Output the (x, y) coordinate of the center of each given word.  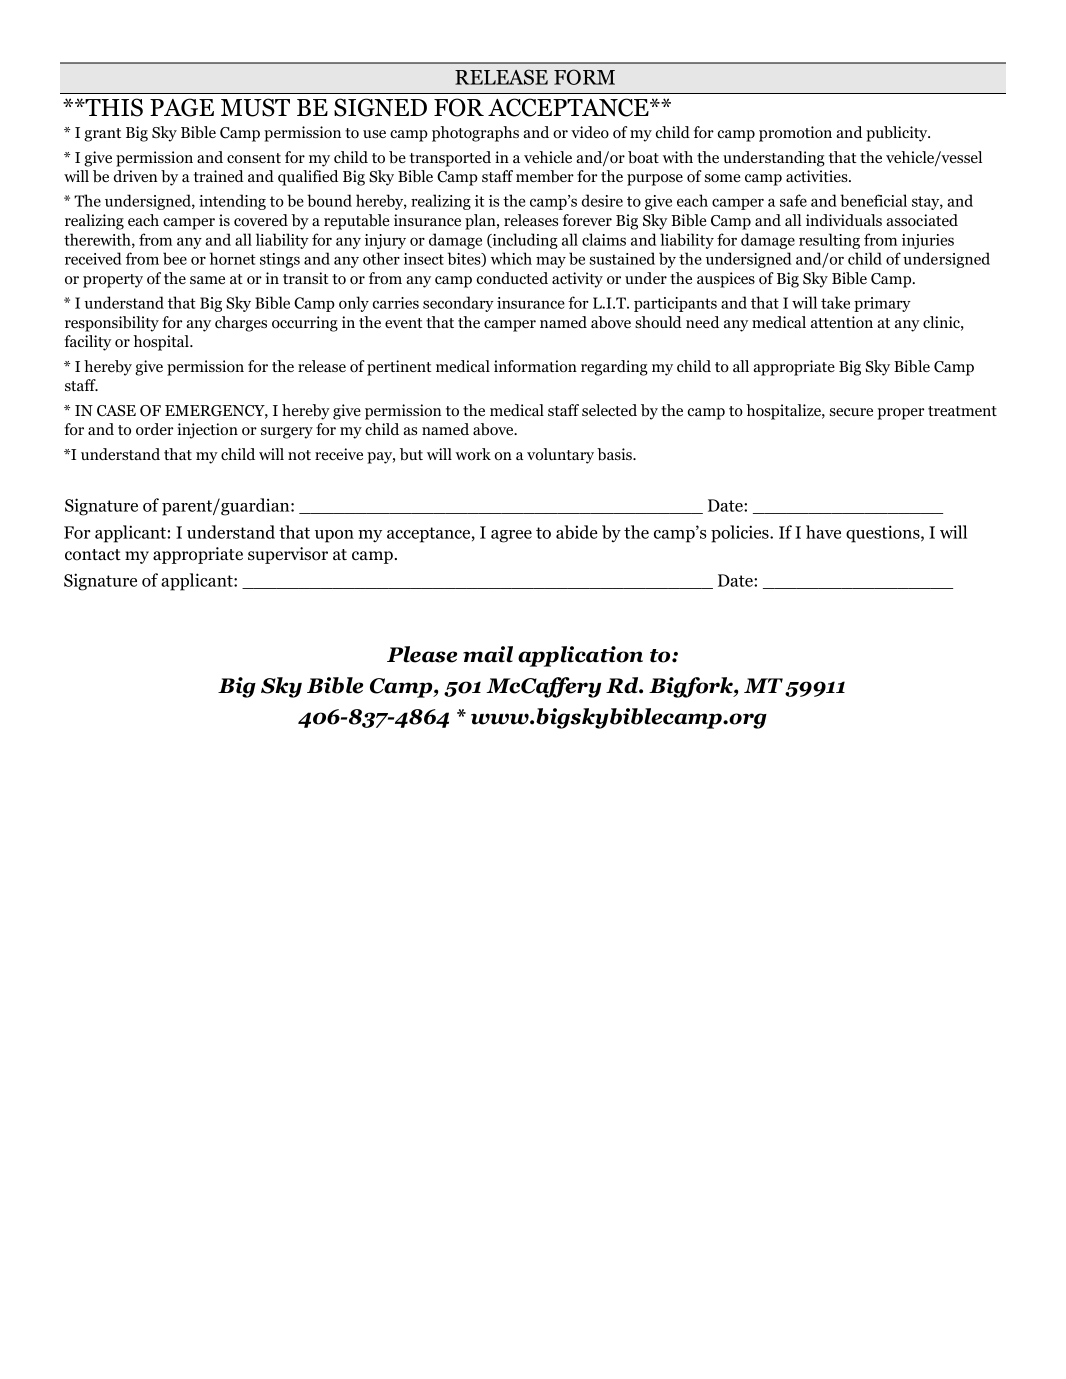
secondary (458, 304)
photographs (475, 134)
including (524, 241)
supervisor (288, 555)
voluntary (560, 456)
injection (207, 431)
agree (511, 536)
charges (241, 324)
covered (261, 220)
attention (842, 322)
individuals (844, 220)
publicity (898, 134)
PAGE (182, 107)
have (823, 532)
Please (422, 654)
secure (851, 412)
